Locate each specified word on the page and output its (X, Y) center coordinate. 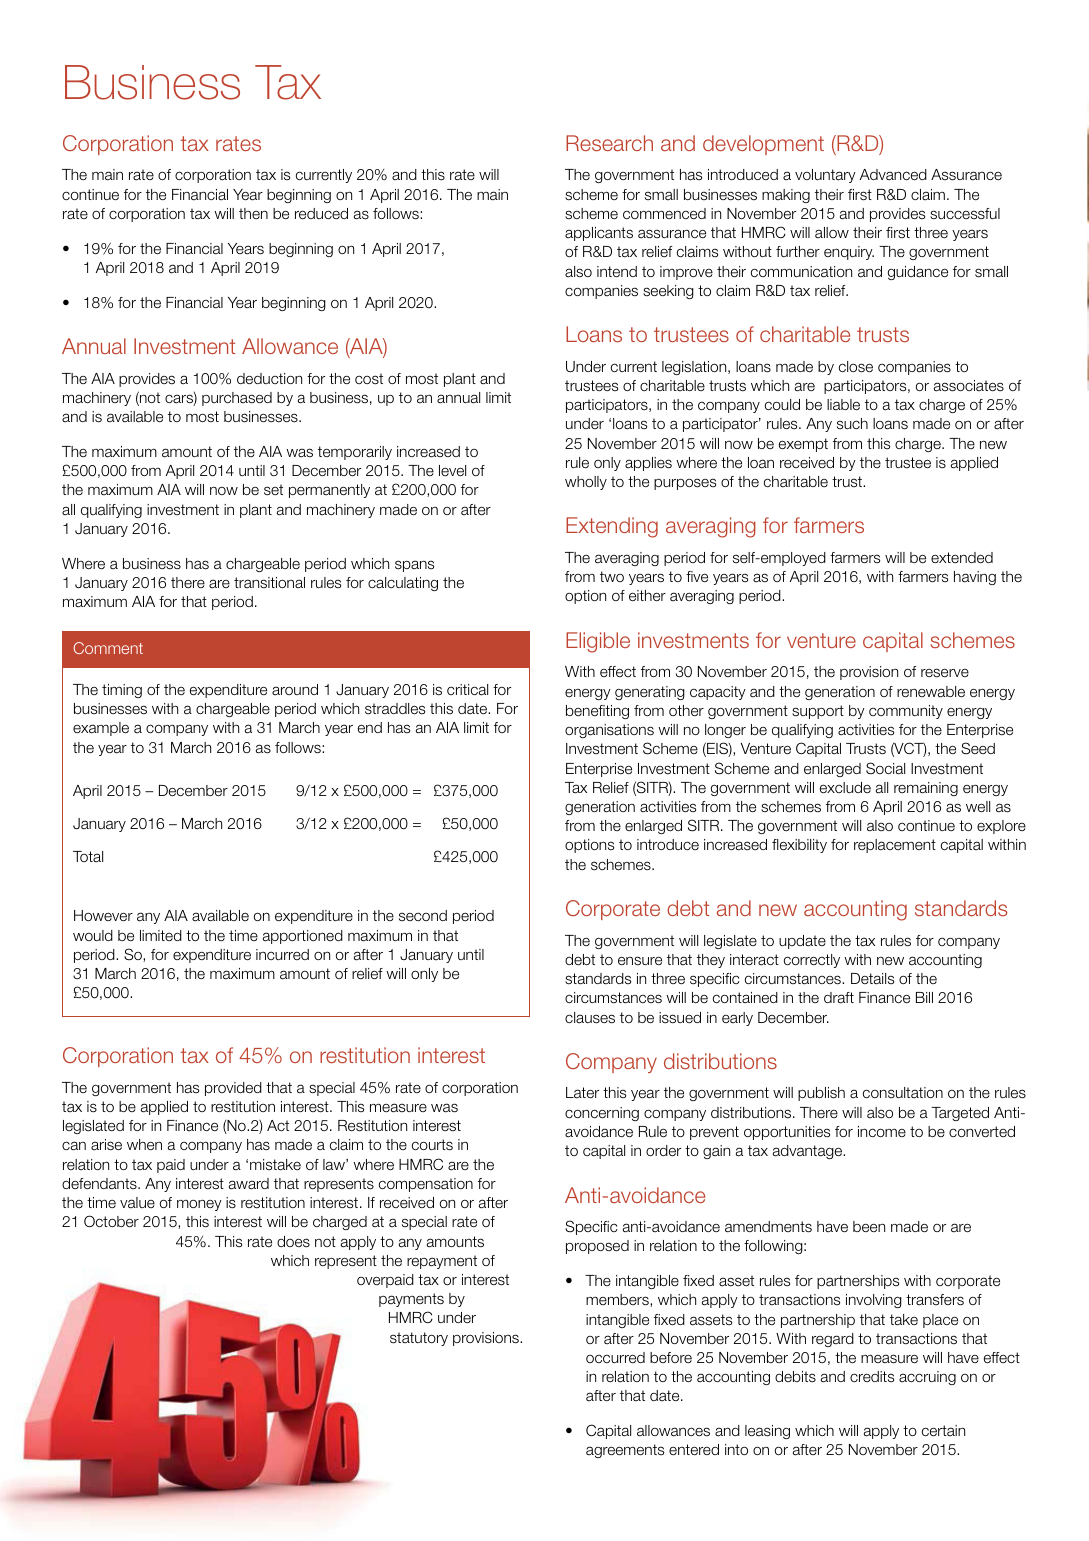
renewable (931, 692)
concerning (602, 1114)
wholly (586, 483)
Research (609, 143)
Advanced (893, 175)
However (103, 916)
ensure (640, 961)
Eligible (598, 642)
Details (872, 979)
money (199, 1205)
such (852, 423)
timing (122, 691)
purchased (237, 399)
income (882, 1131)
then (253, 213)
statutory (419, 1339)
